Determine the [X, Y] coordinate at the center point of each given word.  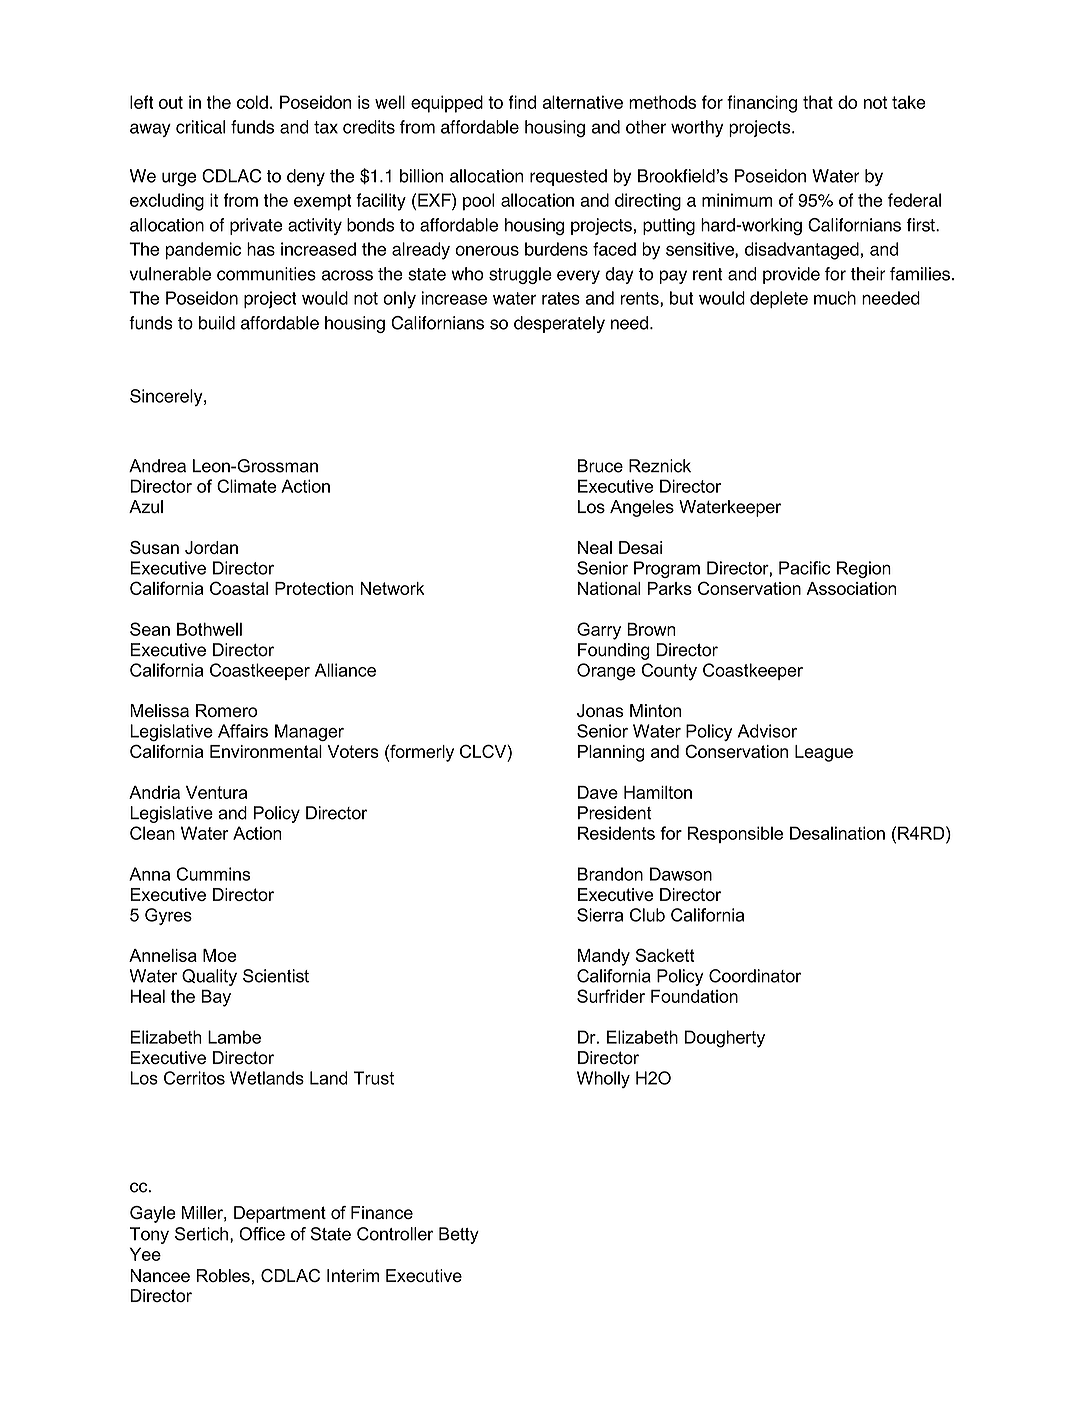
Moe [220, 955]
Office [262, 1234]
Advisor [767, 731]
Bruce [600, 466]
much [835, 298]
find [522, 102]
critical [200, 127]
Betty [459, 1235]
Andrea [157, 466]
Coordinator [755, 976]
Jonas [600, 710]
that [818, 102]
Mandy [604, 957]
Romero [226, 710]
